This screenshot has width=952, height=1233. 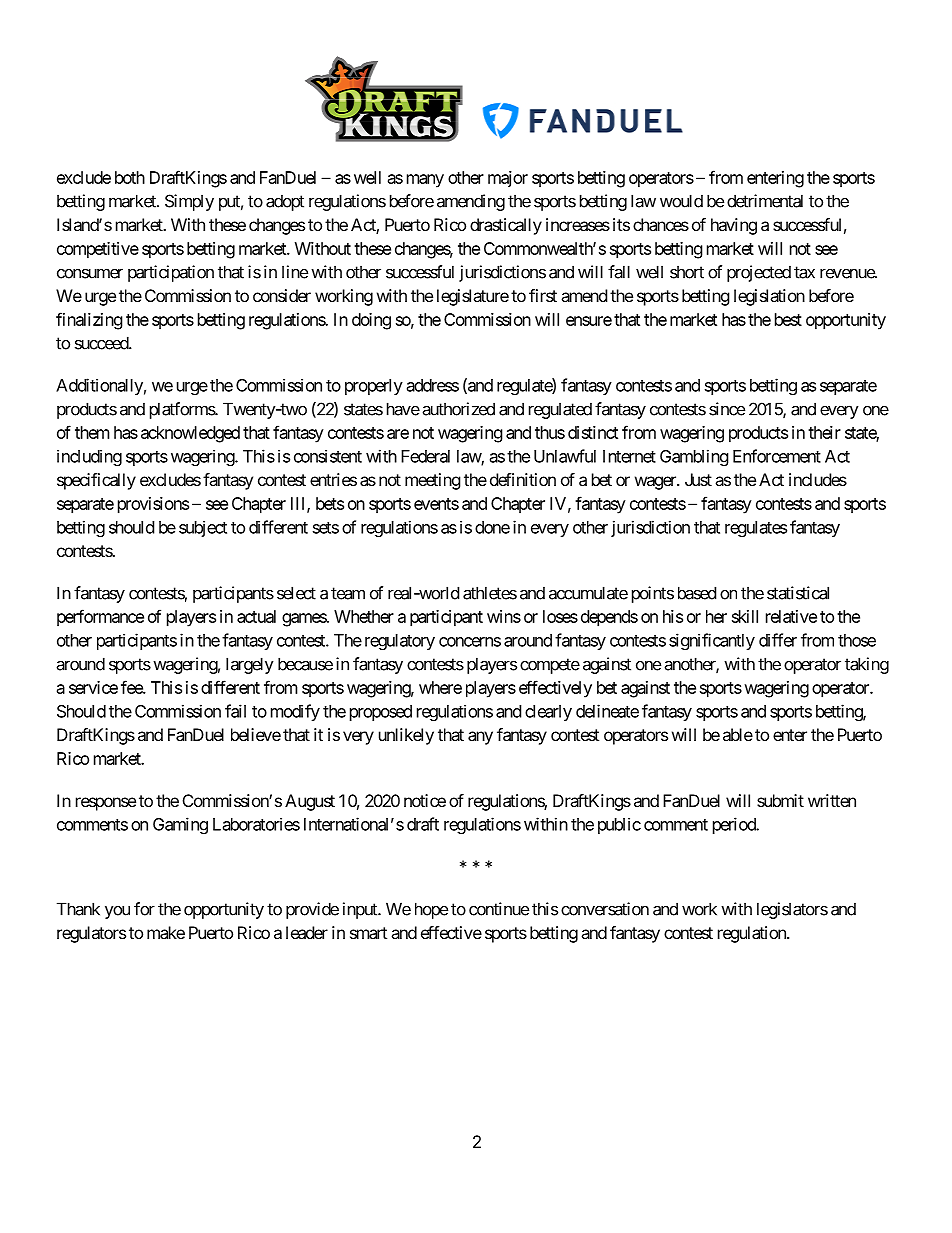 I want to click on fail, so click(x=235, y=711).
